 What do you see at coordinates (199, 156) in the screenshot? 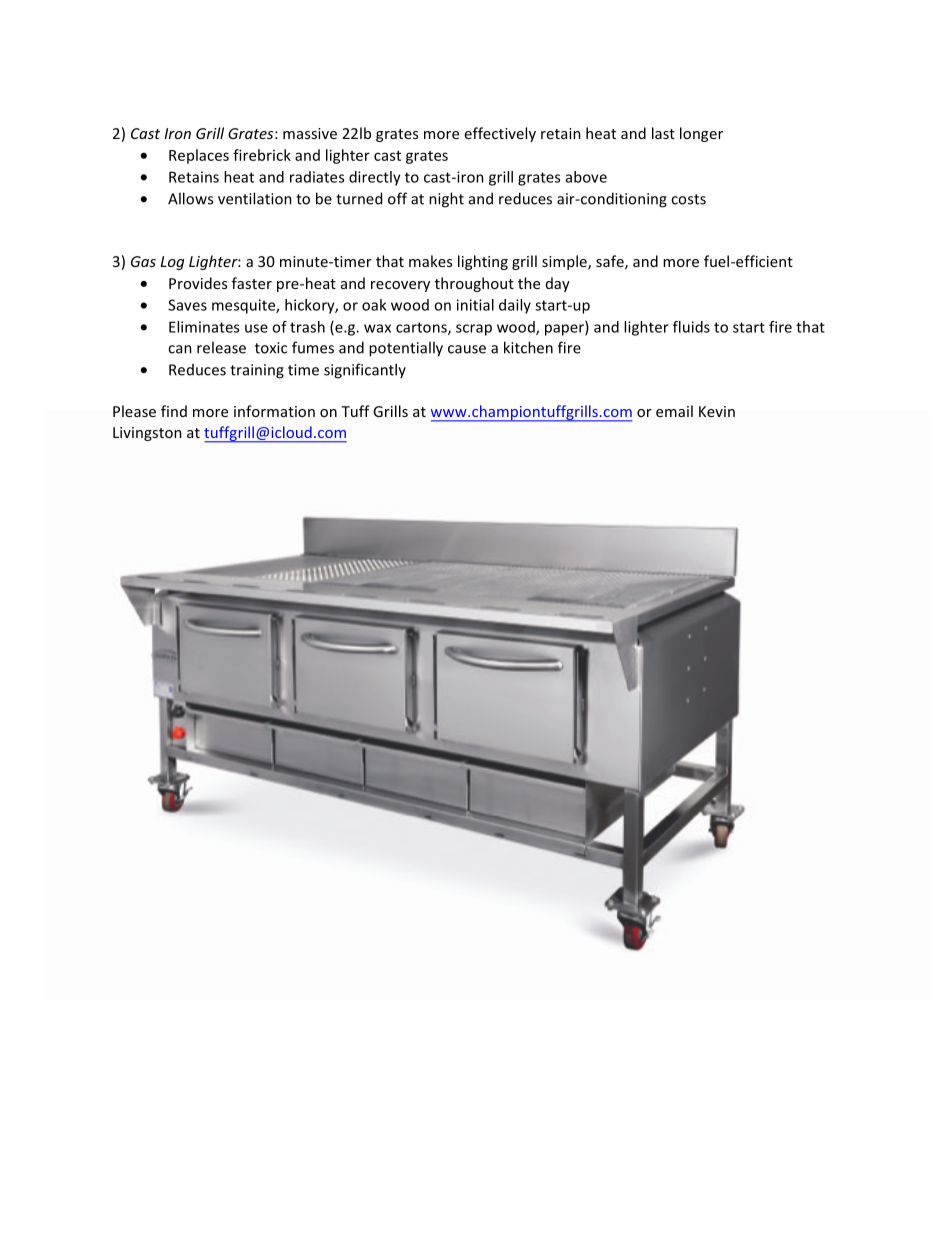
I see `Replaces` at bounding box center [199, 156].
